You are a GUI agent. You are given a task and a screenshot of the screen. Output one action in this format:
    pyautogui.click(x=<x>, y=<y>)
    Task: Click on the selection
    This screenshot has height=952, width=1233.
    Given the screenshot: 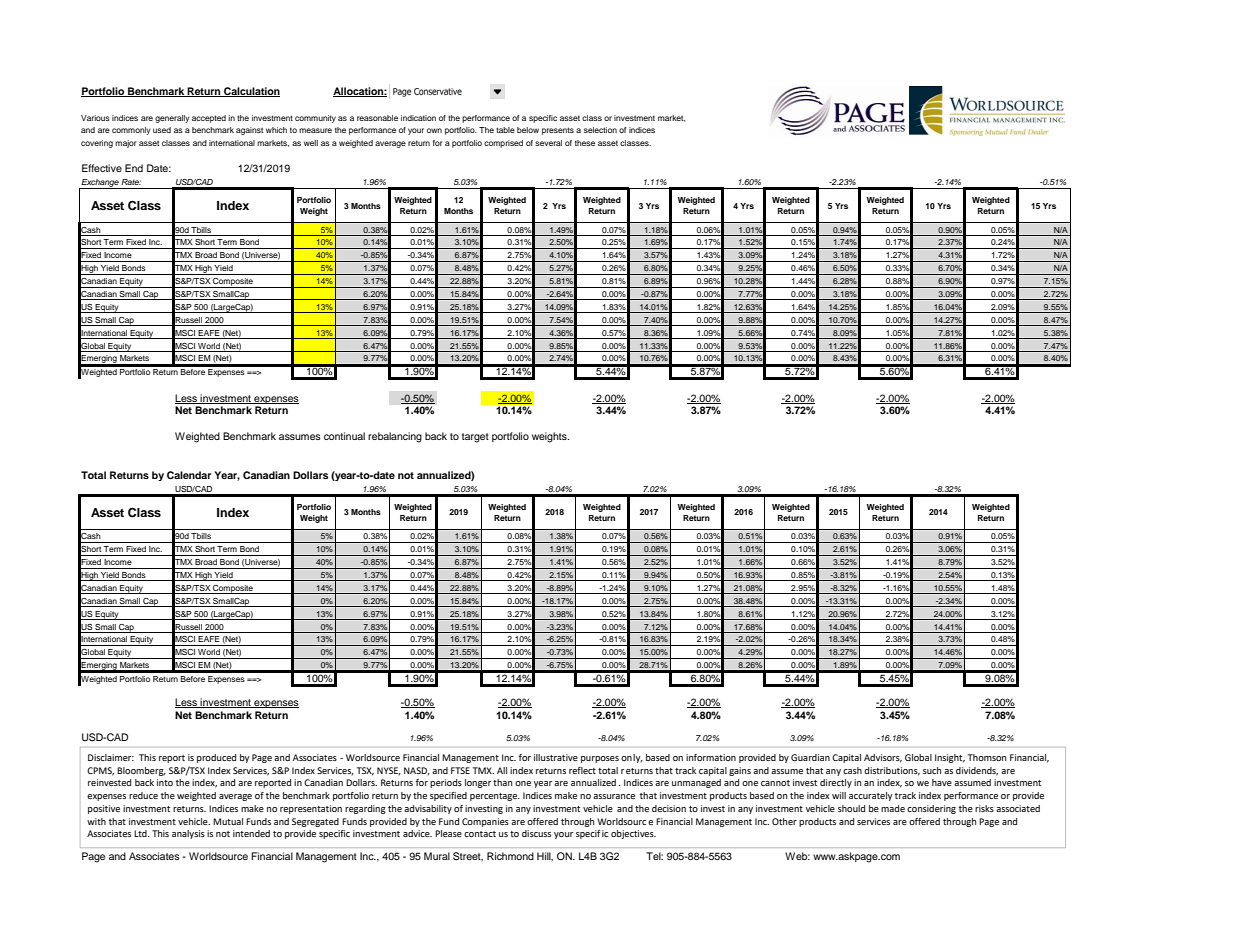 What is the action you would take?
    pyautogui.click(x=600, y=130)
